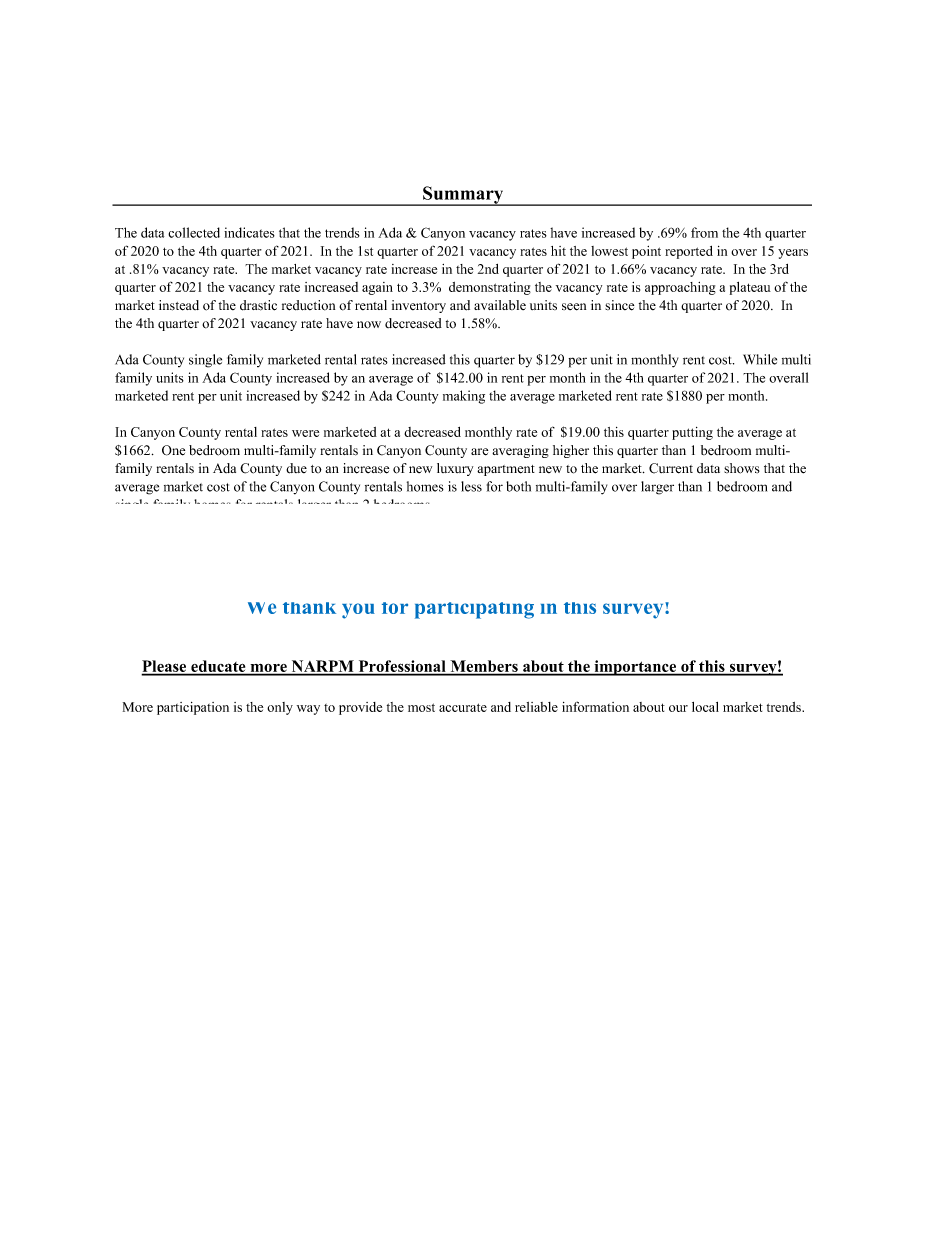 This document has height=1233, width=952. Describe the element at coordinates (463, 196) in the document. I see `Summary` at that location.
